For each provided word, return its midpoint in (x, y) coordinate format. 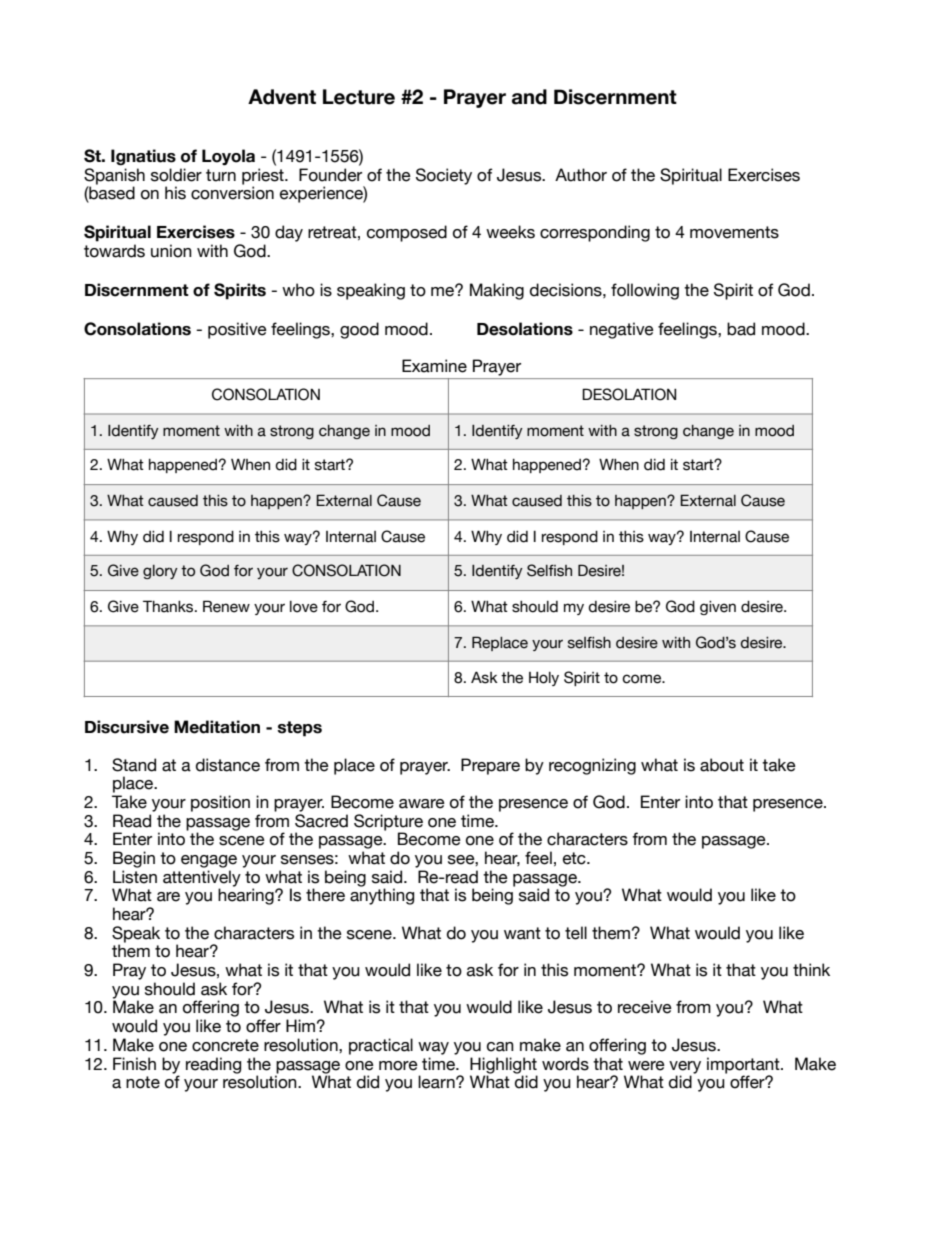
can (500, 1047)
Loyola (228, 157)
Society (444, 176)
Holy (544, 679)
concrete (225, 1045)
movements (734, 232)
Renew (226, 606)
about (722, 765)
